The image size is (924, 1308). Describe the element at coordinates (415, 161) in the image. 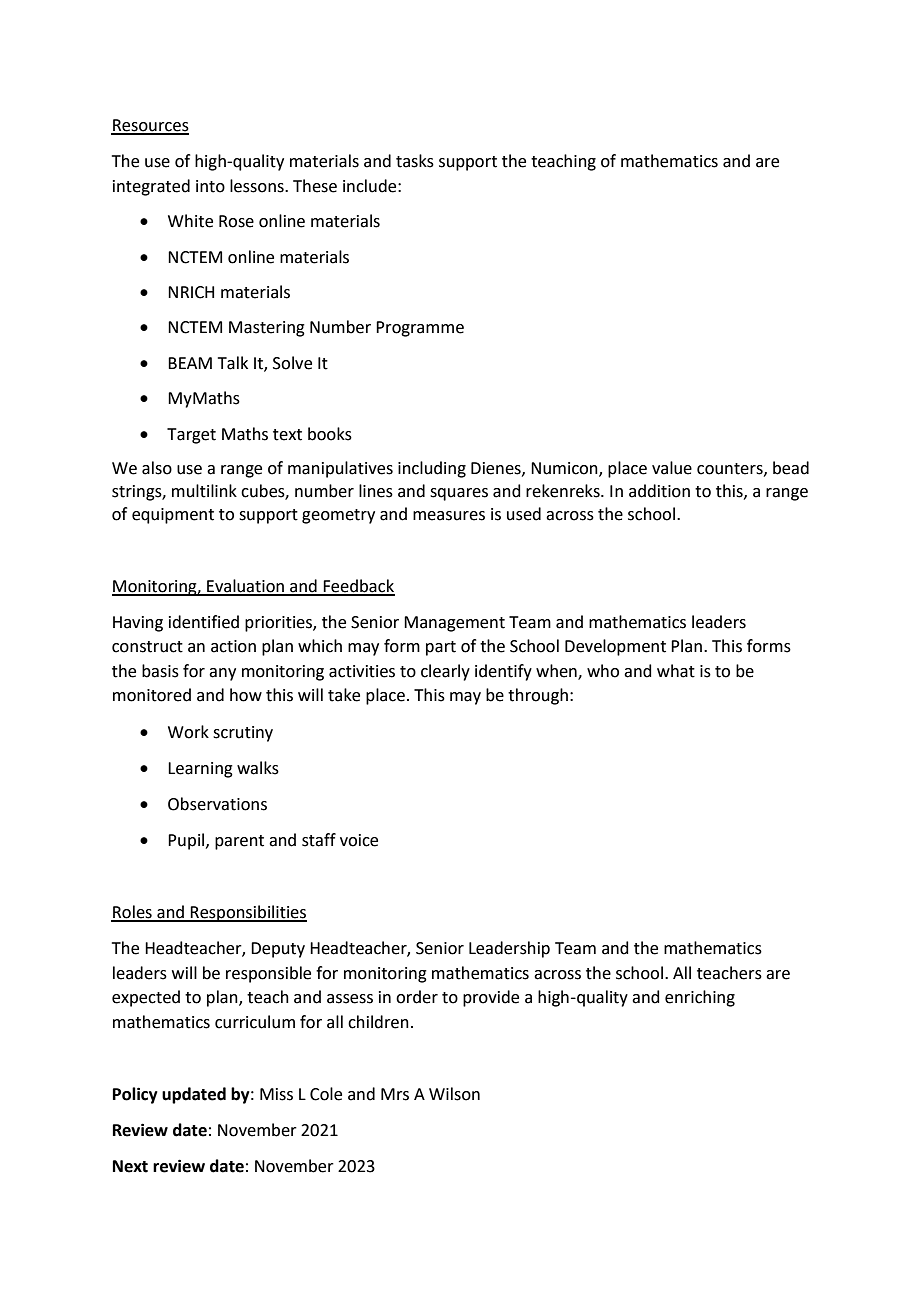

I see `tasks` at that location.
